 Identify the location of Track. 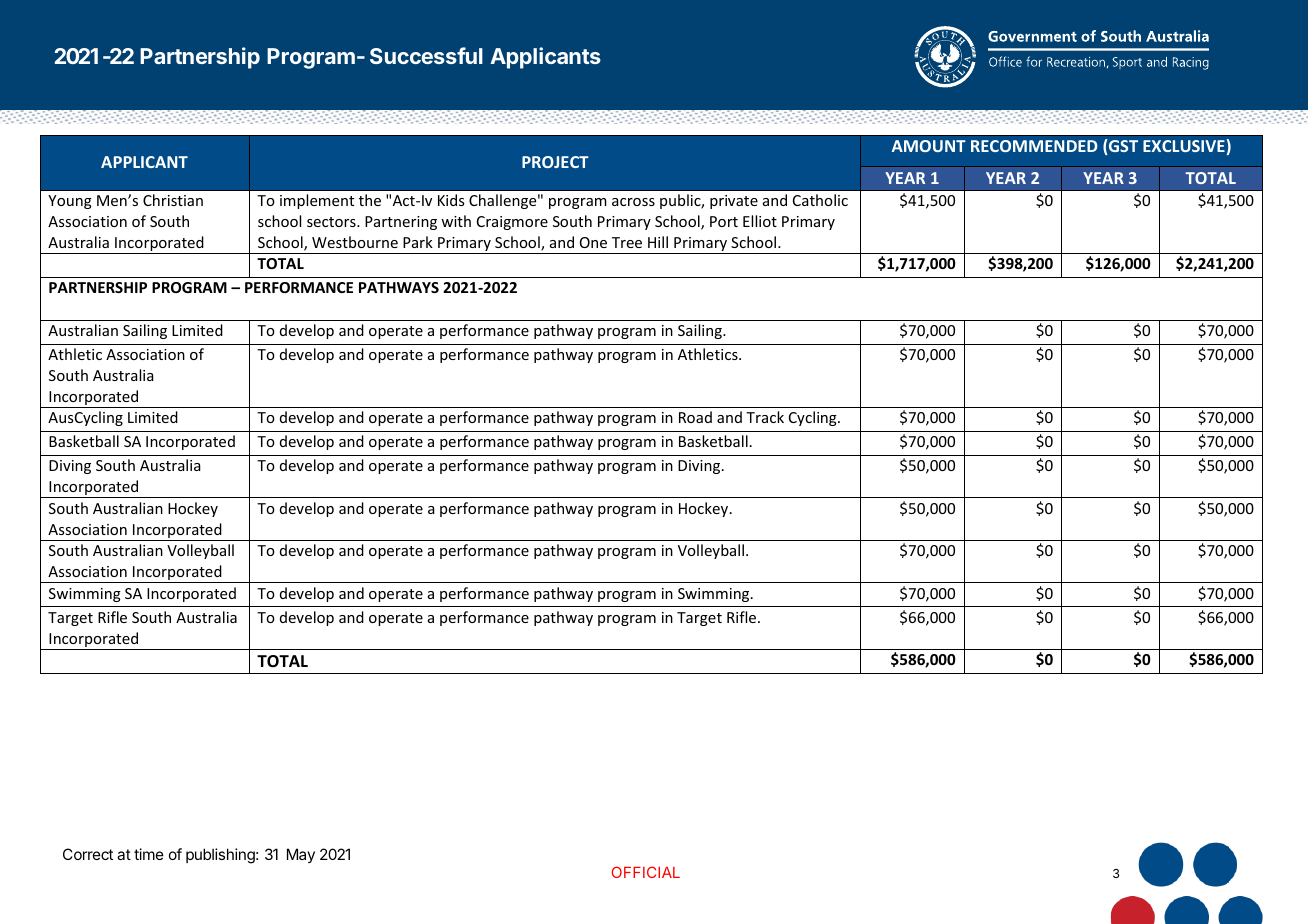
(765, 417).
